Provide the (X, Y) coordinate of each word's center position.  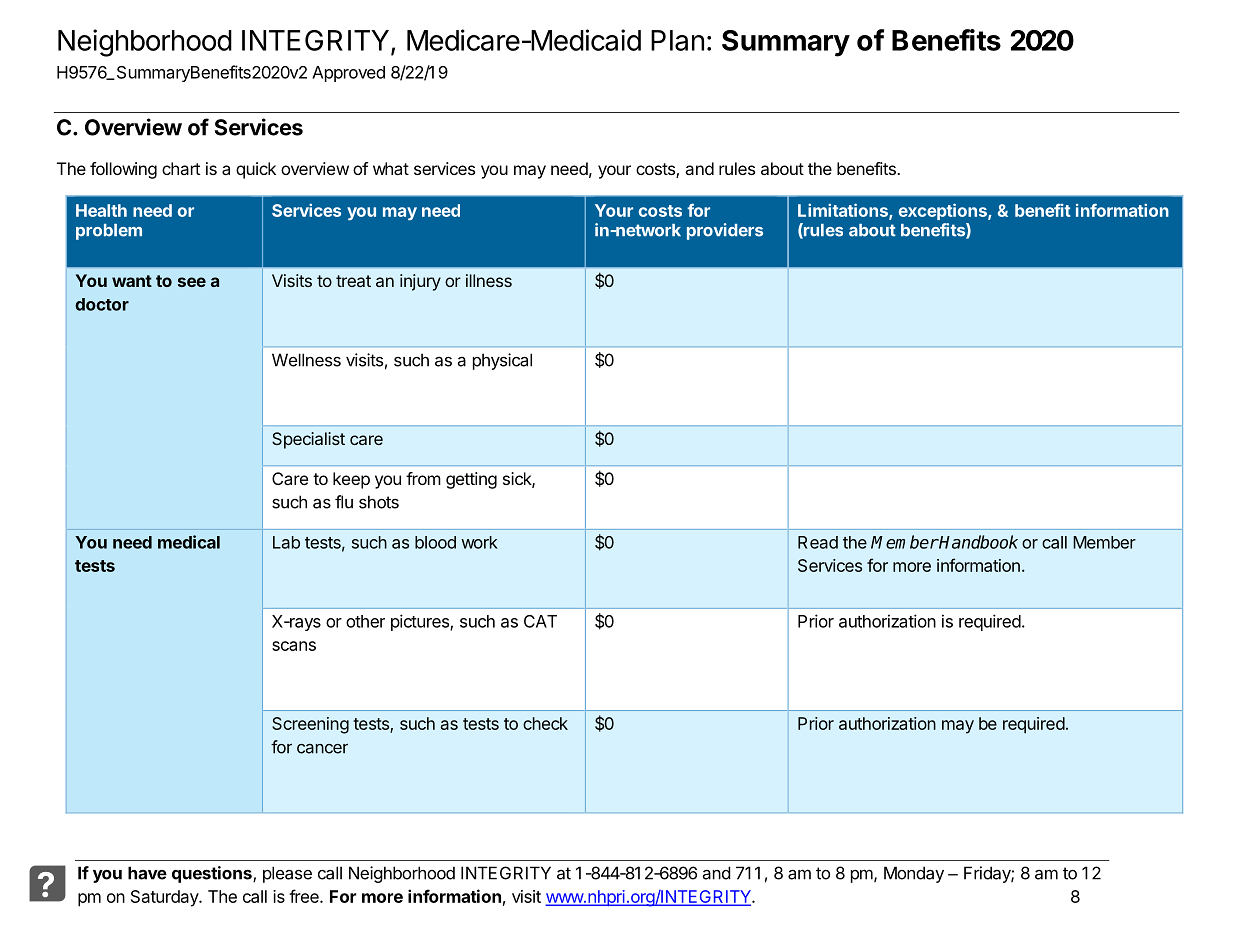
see (192, 282)
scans (294, 646)
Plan (677, 40)
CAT (540, 621)
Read (818, 542)
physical (502, 361)
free (305, 896)
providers (725, 231)
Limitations (844, 211)
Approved (348, 74)
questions (213, 874)
